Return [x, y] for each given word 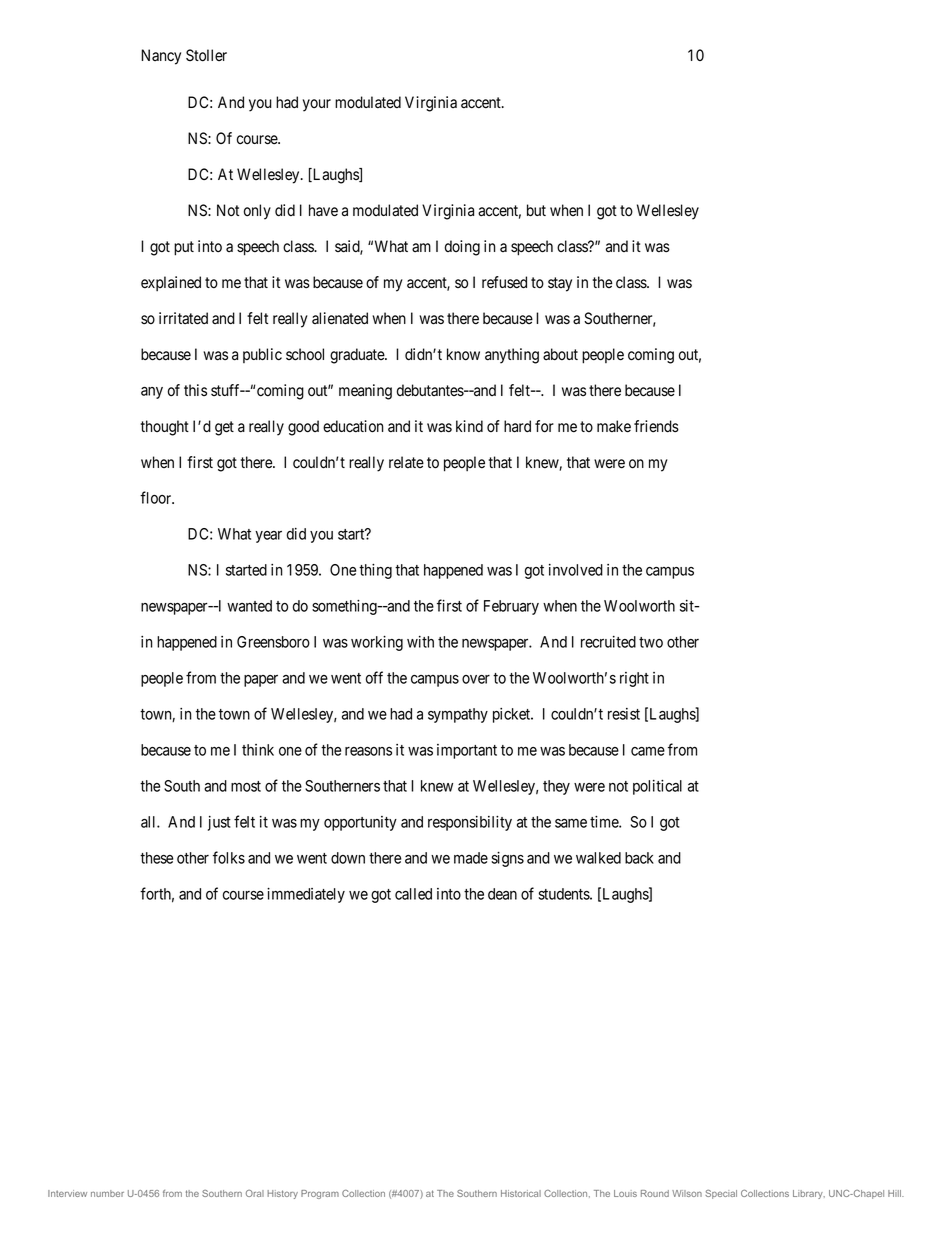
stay [560, 284]
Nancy [161, 57]
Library [809, 1194]
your [317, 105]
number [107, 1193]
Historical [521, 1193]
